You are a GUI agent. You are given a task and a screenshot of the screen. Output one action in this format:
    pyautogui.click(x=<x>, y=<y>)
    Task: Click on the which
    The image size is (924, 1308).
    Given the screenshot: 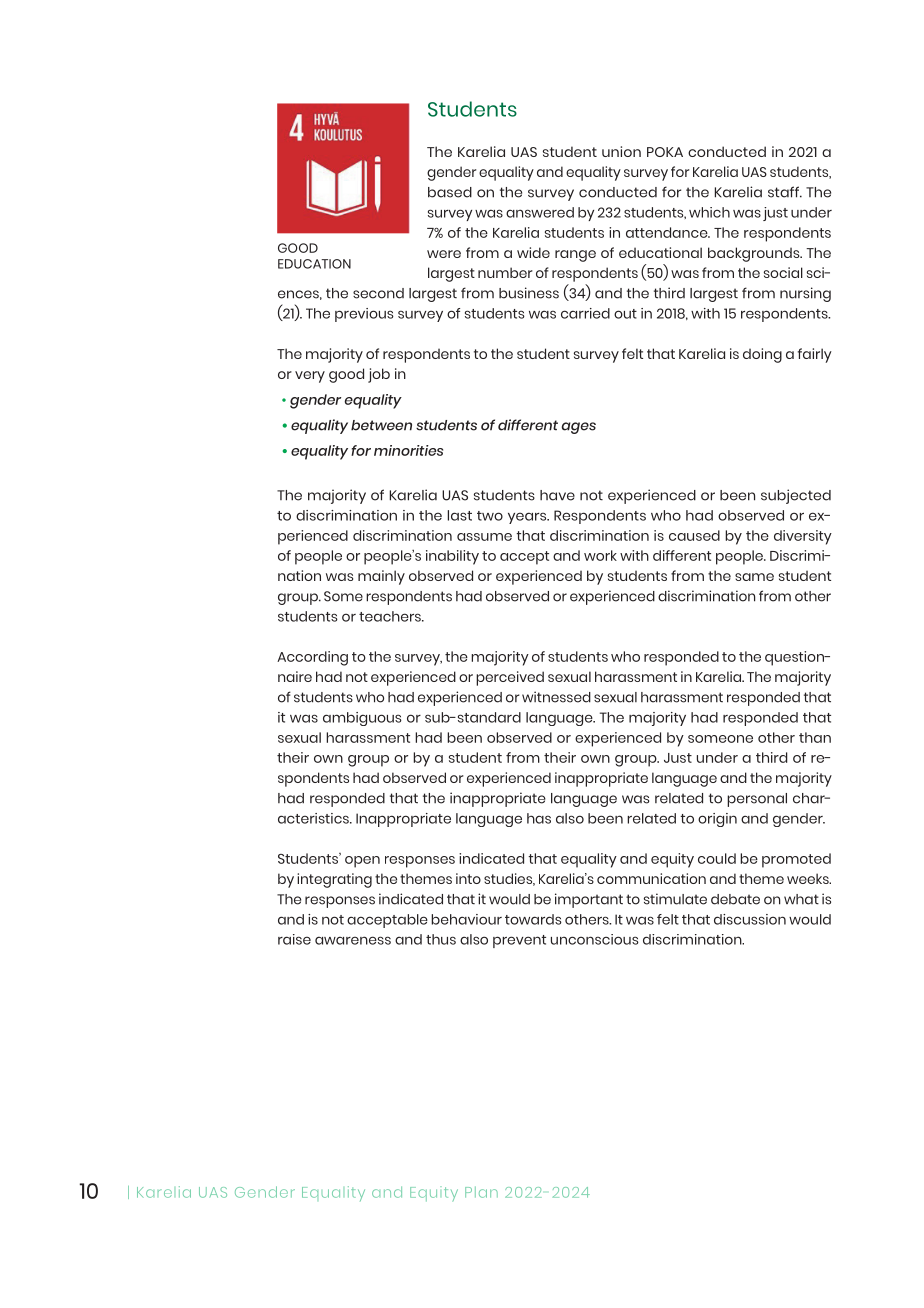 What is the action you would take?
    pyautogui.click(x=709, y=212)
